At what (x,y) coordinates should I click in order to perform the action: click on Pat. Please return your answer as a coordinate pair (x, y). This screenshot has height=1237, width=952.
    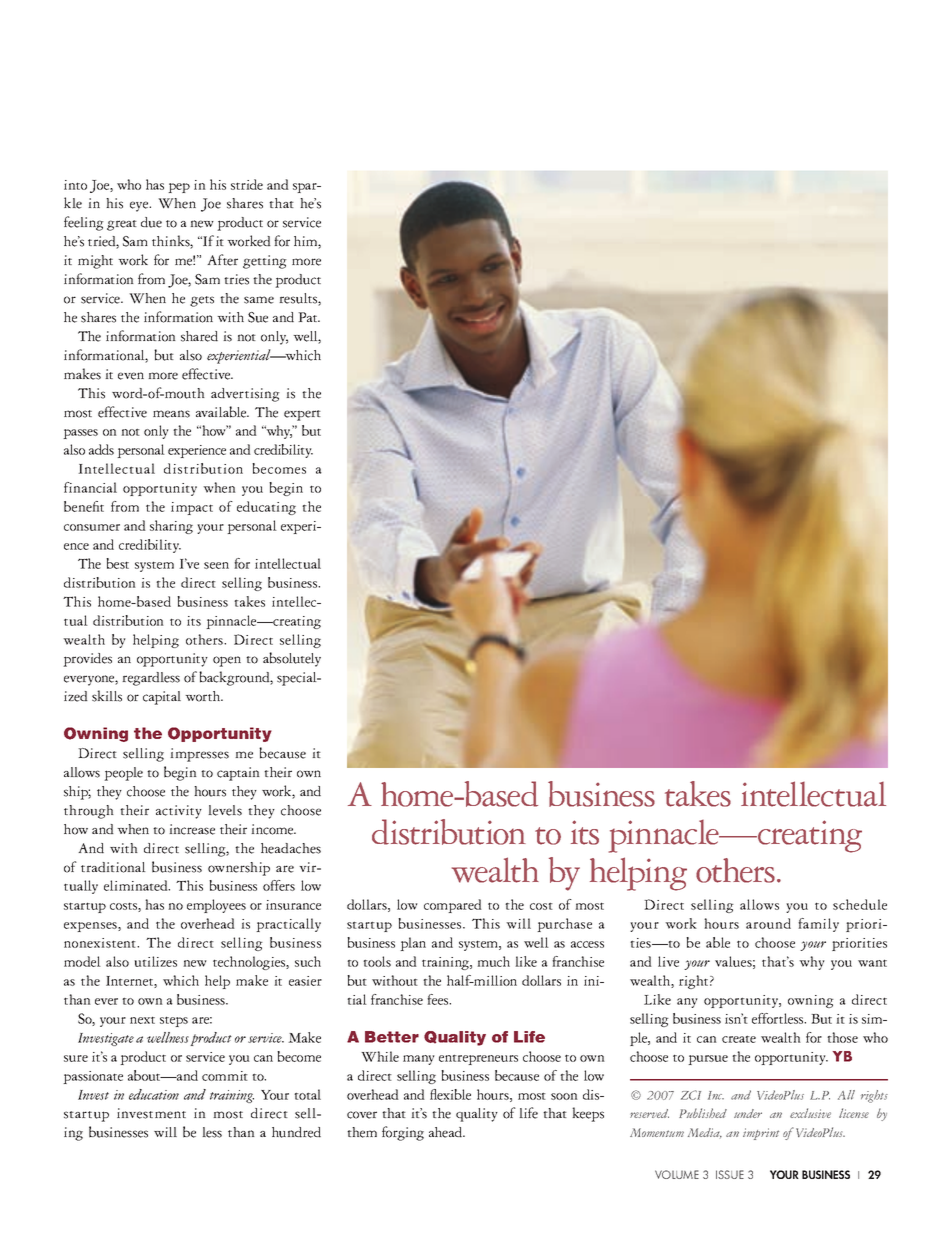
    Looking at the image, I should click on (309, 317).
